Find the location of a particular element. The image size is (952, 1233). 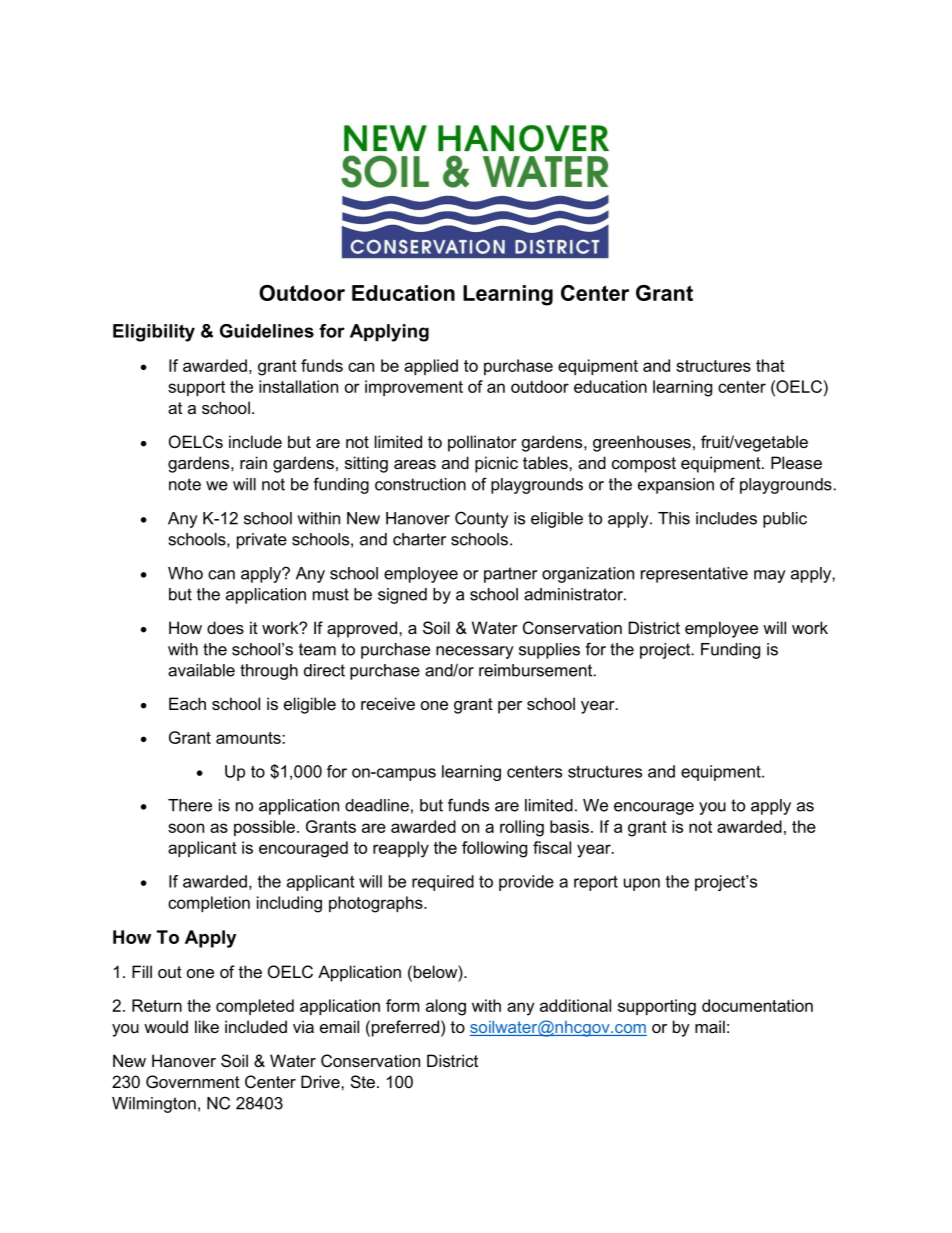

There is located at coordinates (190, 805).
